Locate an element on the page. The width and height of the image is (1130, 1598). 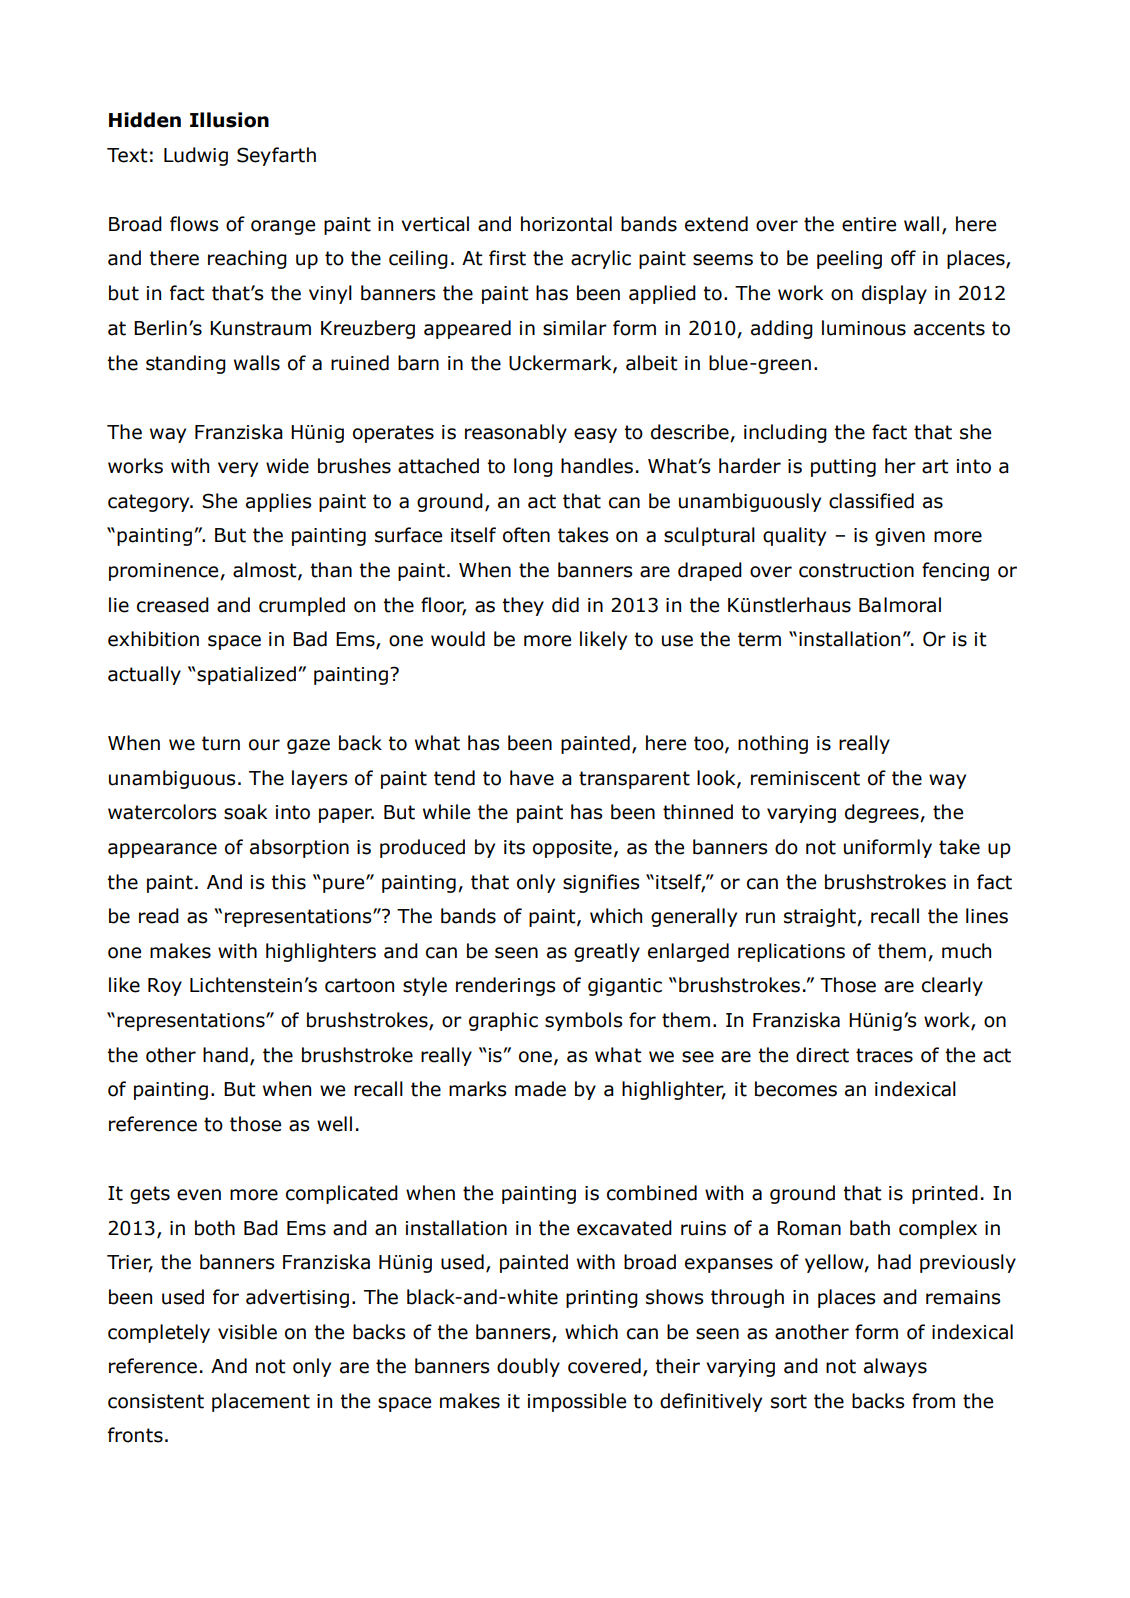
Ludwig is located at coordinates (196, 156).
